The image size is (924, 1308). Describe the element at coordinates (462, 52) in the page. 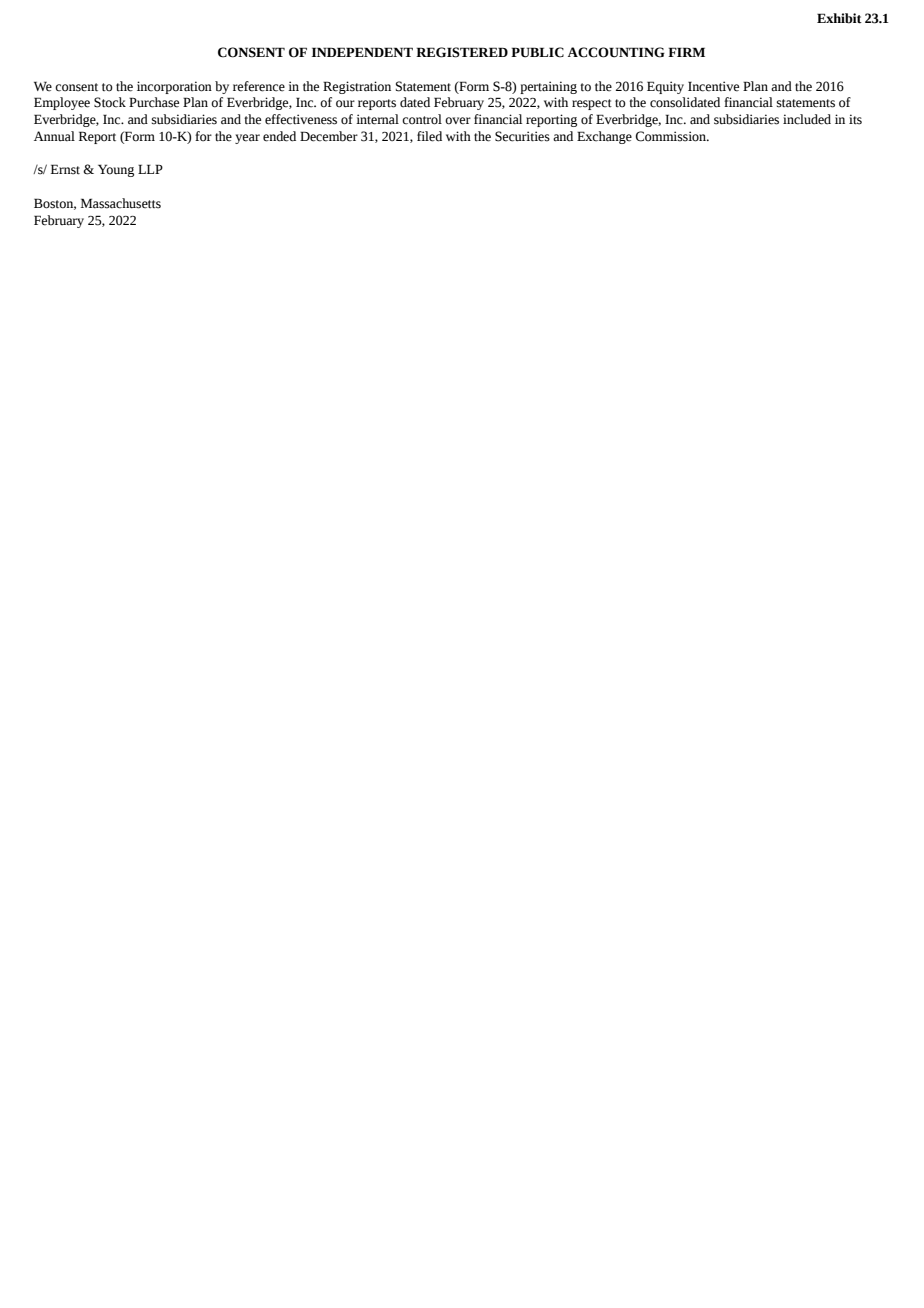

I see `REGISTERED` at that location.
